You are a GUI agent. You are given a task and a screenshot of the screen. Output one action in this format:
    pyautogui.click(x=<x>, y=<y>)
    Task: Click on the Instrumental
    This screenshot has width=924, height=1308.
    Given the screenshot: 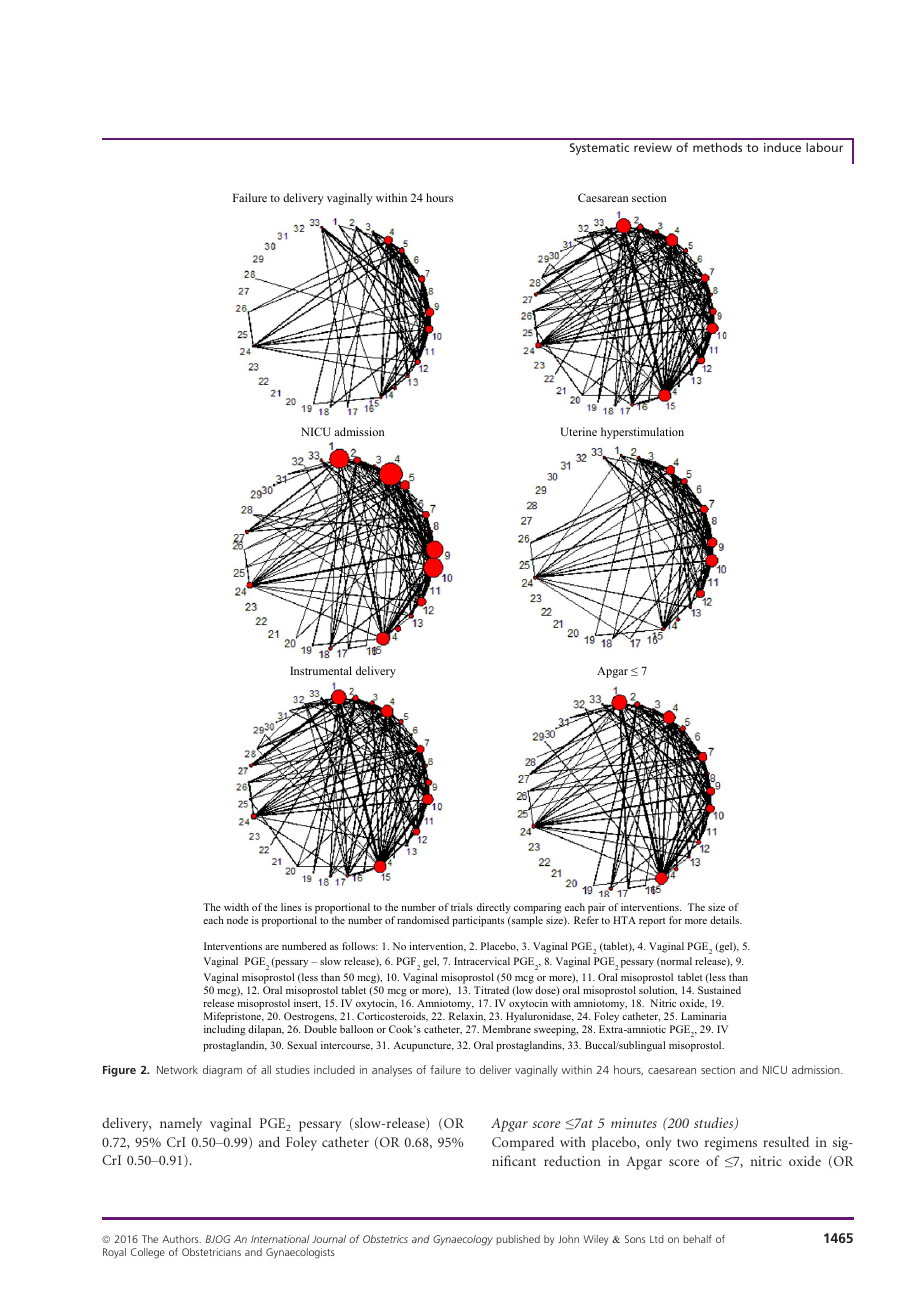 What is the action you would take?
    pyautogui.click(x=321, y=670)
